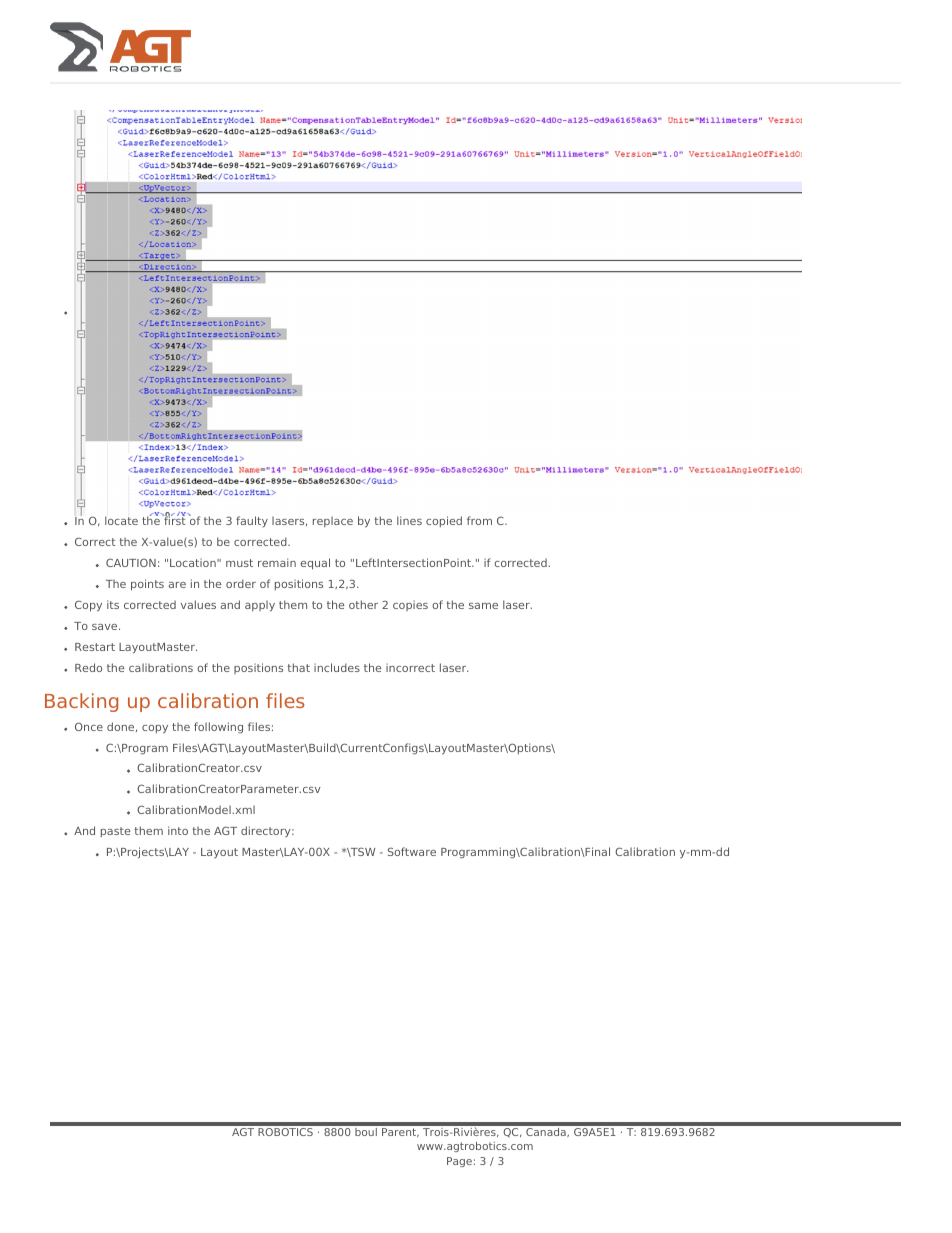  What do you see at coordinates (115, 832) in the screenshot?
I see `paste` at bounding box center [115, 832].
